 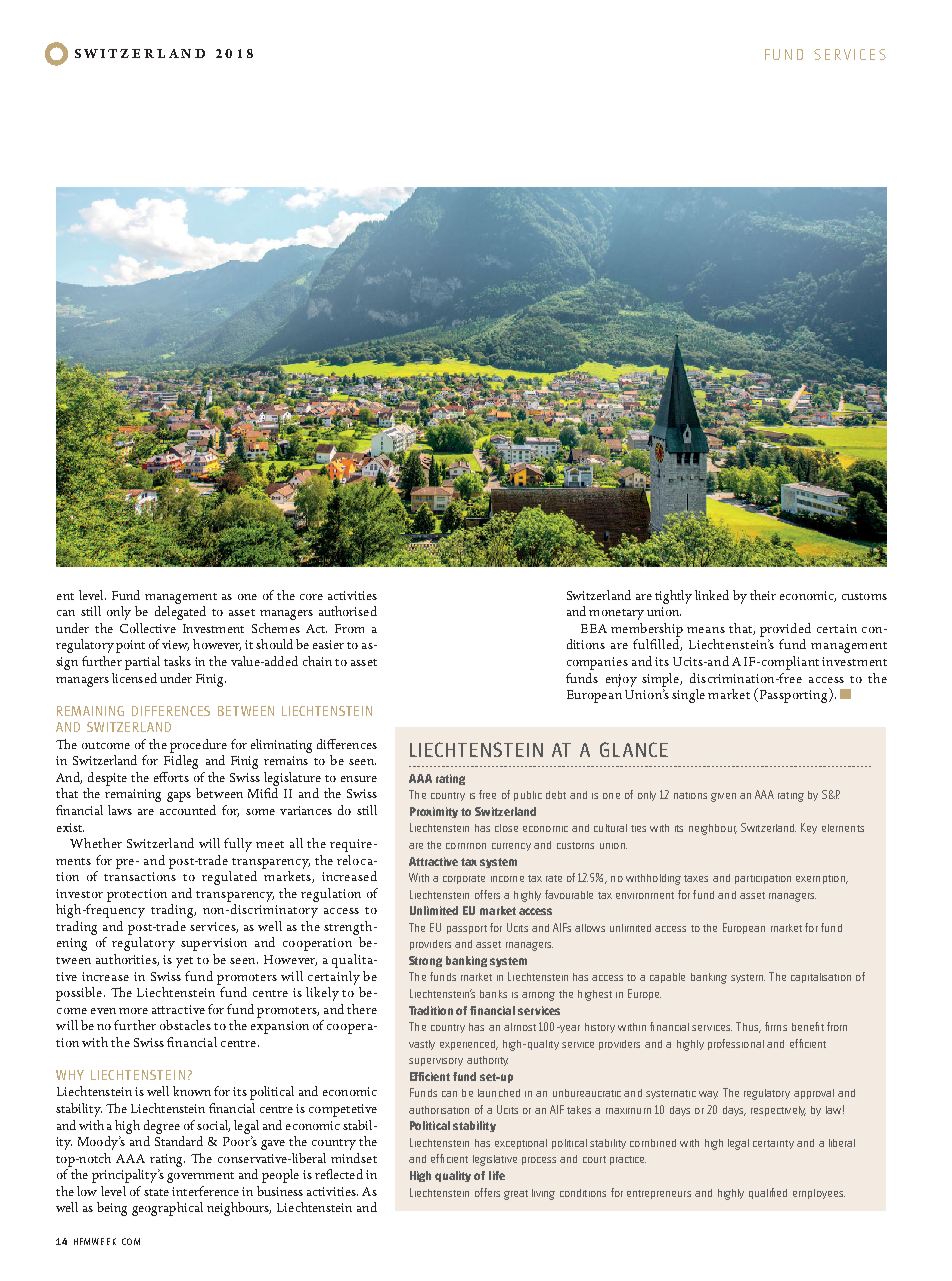 What do you see at coordinates (569, 894) in the image?
I see `favourable` at bounding box center [569, 894].
